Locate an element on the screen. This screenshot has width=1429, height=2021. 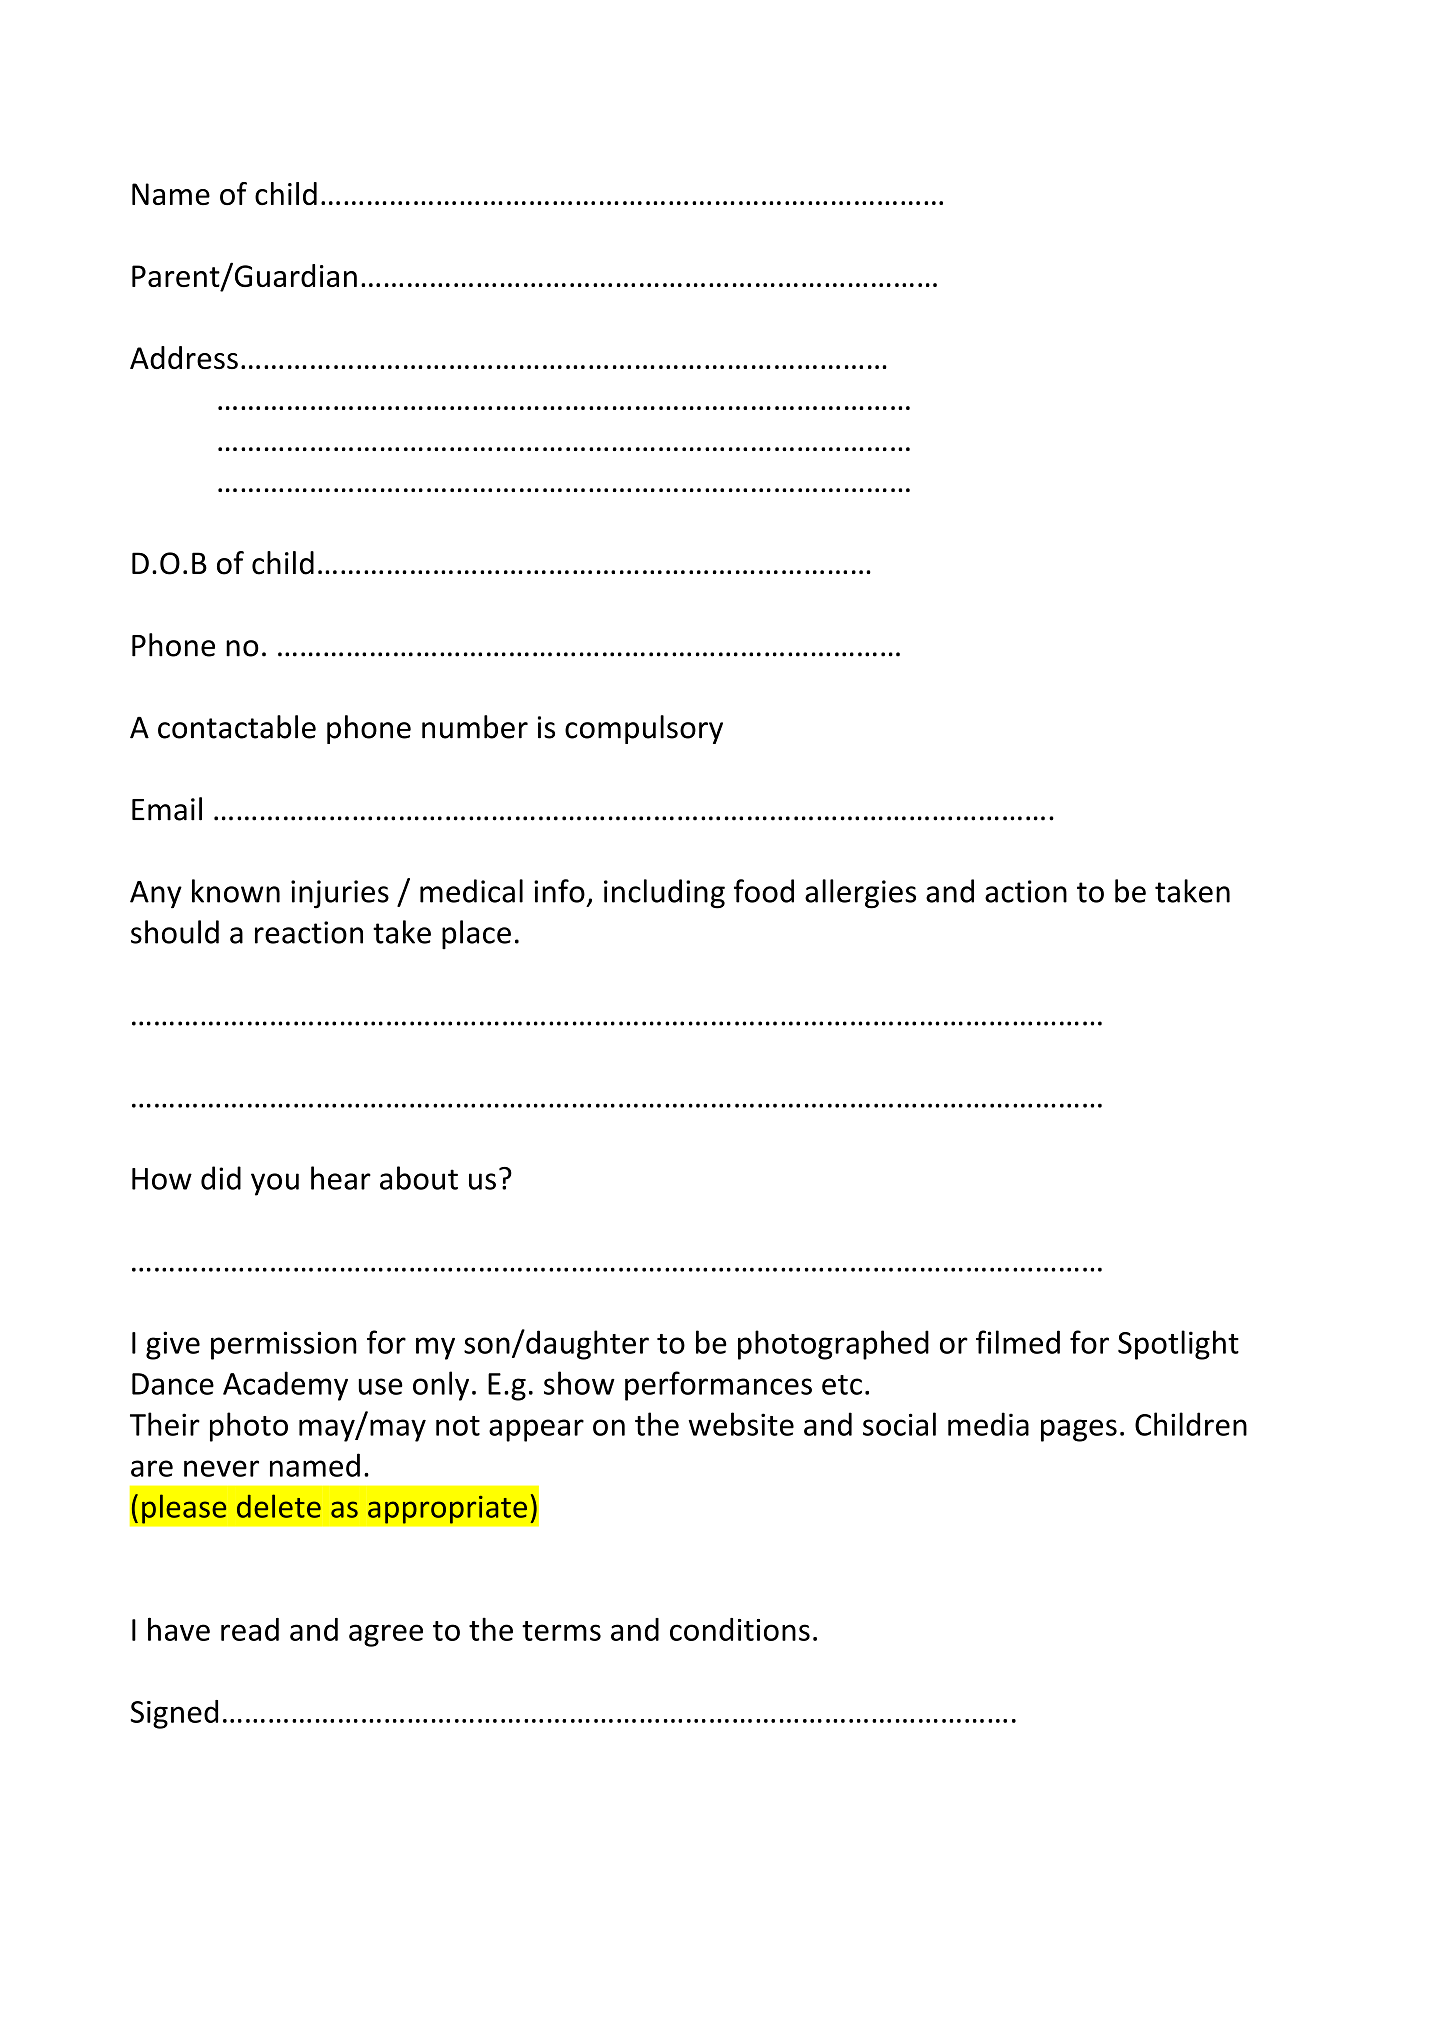
you is located at coordinates (275, 1184).
